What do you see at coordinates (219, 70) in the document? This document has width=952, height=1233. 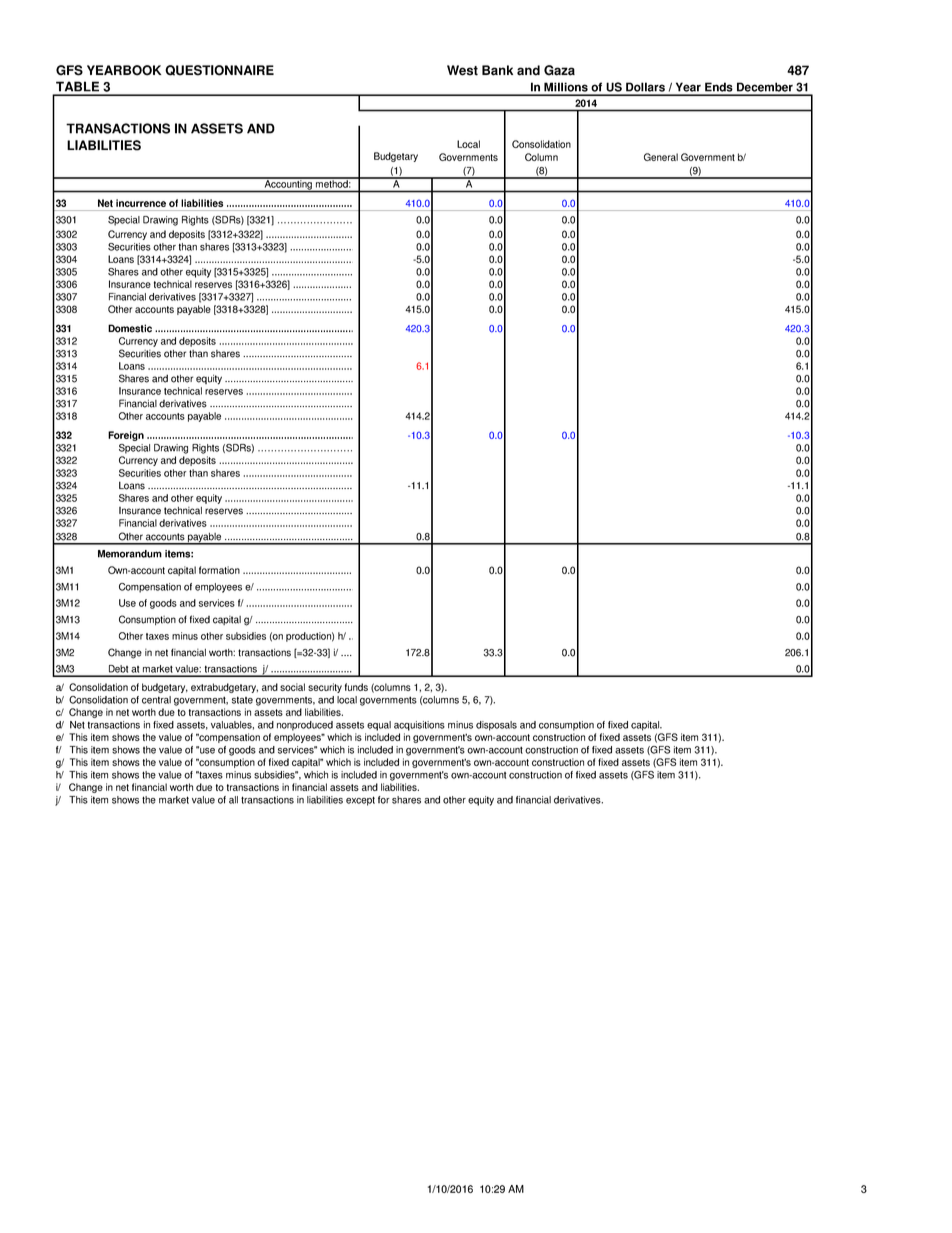 I see `QUESTIONNAIRE` at bounding box center [219, 70].
